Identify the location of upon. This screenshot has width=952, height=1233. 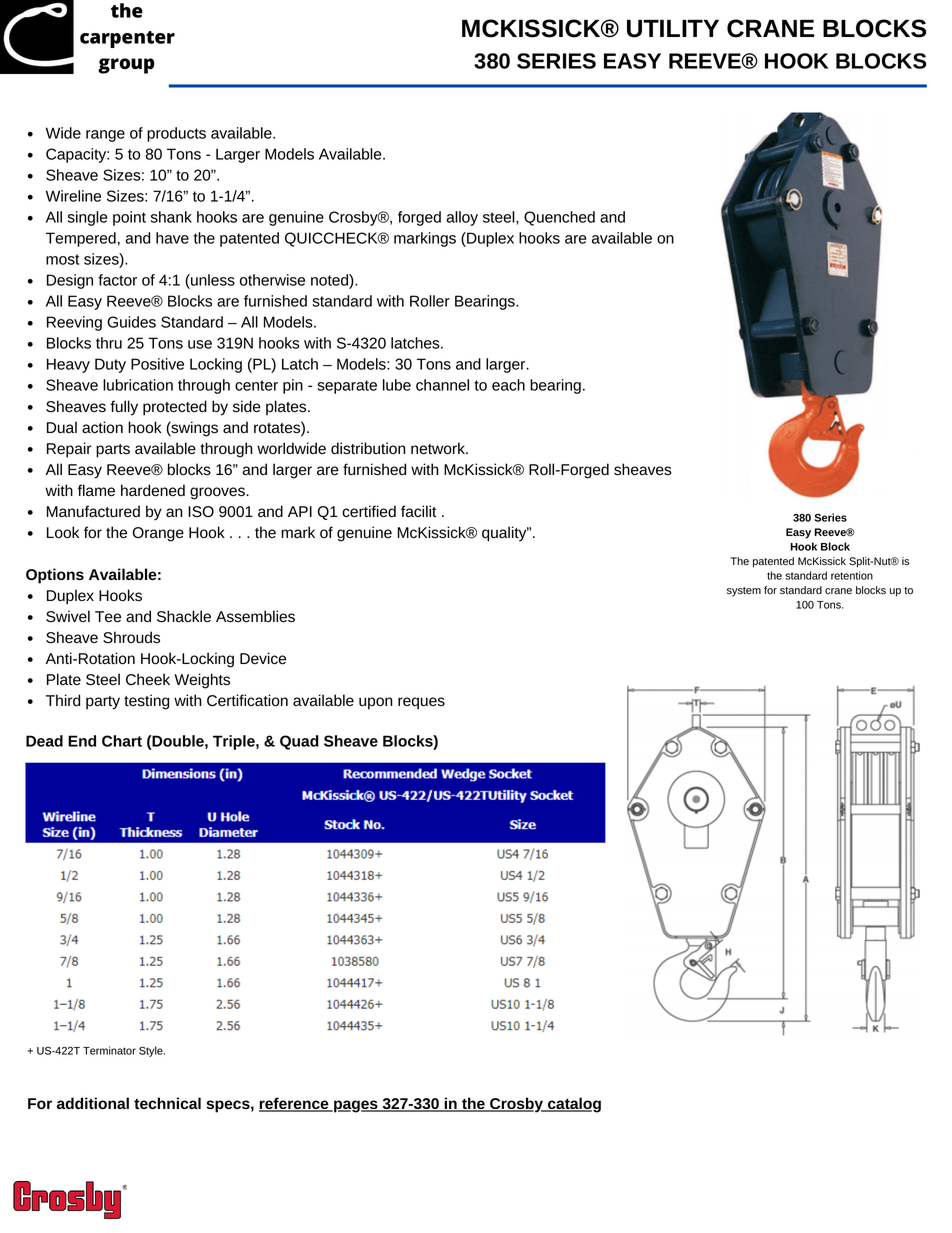
(375, 703).
